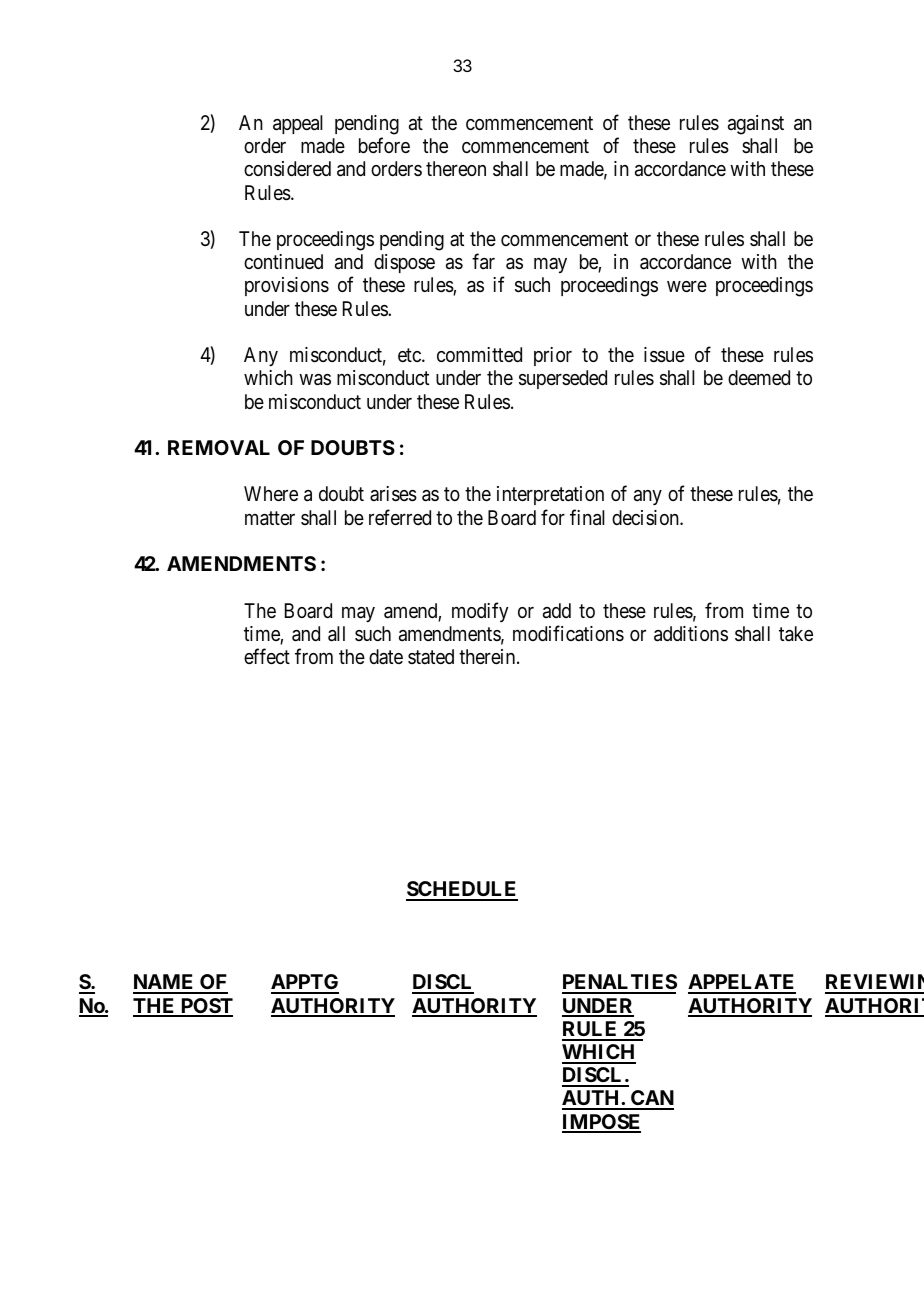 This document has height=1308, width=924. What do you see at coordinates (456, 168) in the document?
I see `thereon` at bounding box center [456, 168].
